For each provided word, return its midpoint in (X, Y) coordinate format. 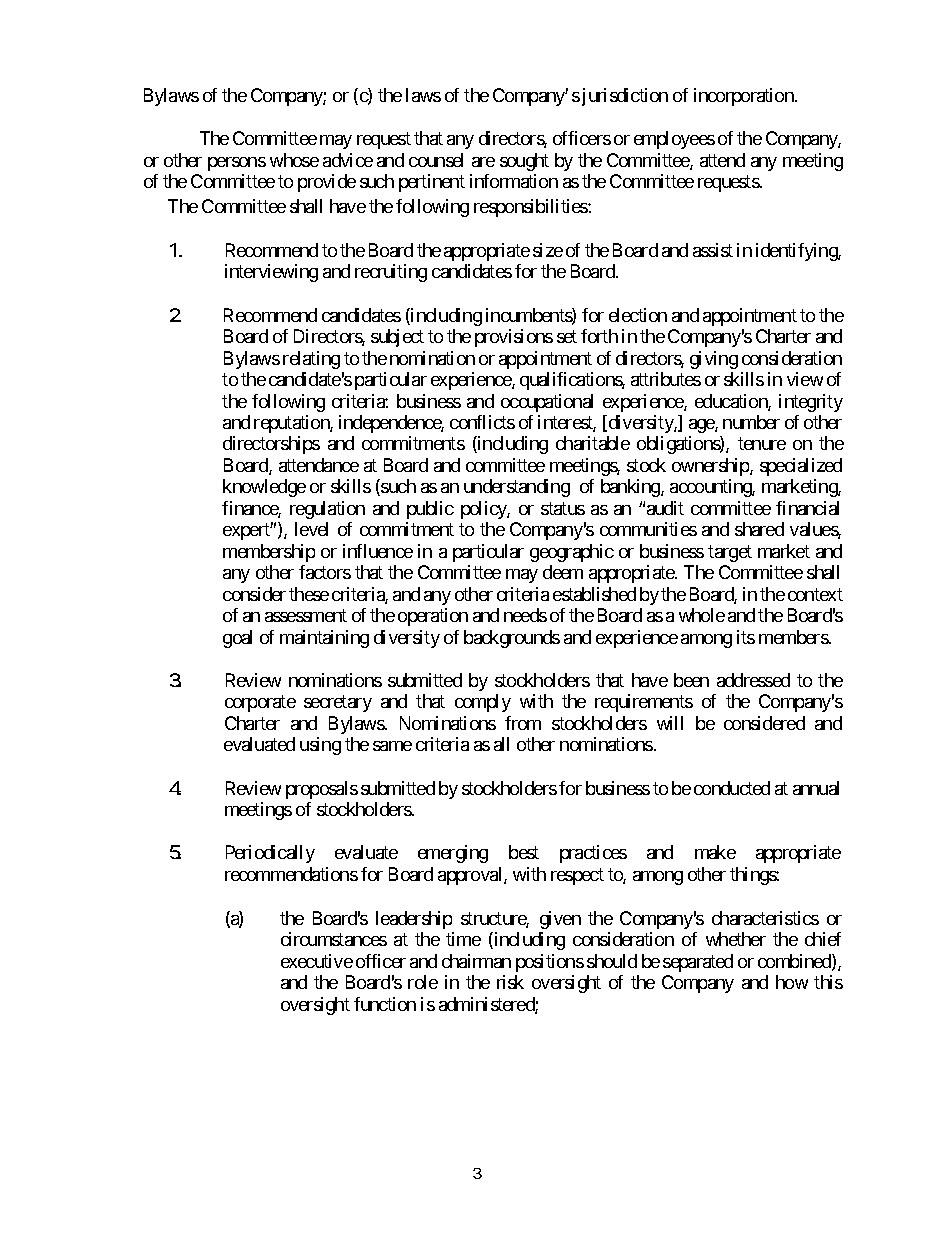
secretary (338, 704)
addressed (753, 680)
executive (317, 961)
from (523, 723)
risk (510, 982)
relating (311, 360)
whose (294, 160)
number (751, 422)
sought (524, 162)
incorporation (745, 97)
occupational (547, 403)
